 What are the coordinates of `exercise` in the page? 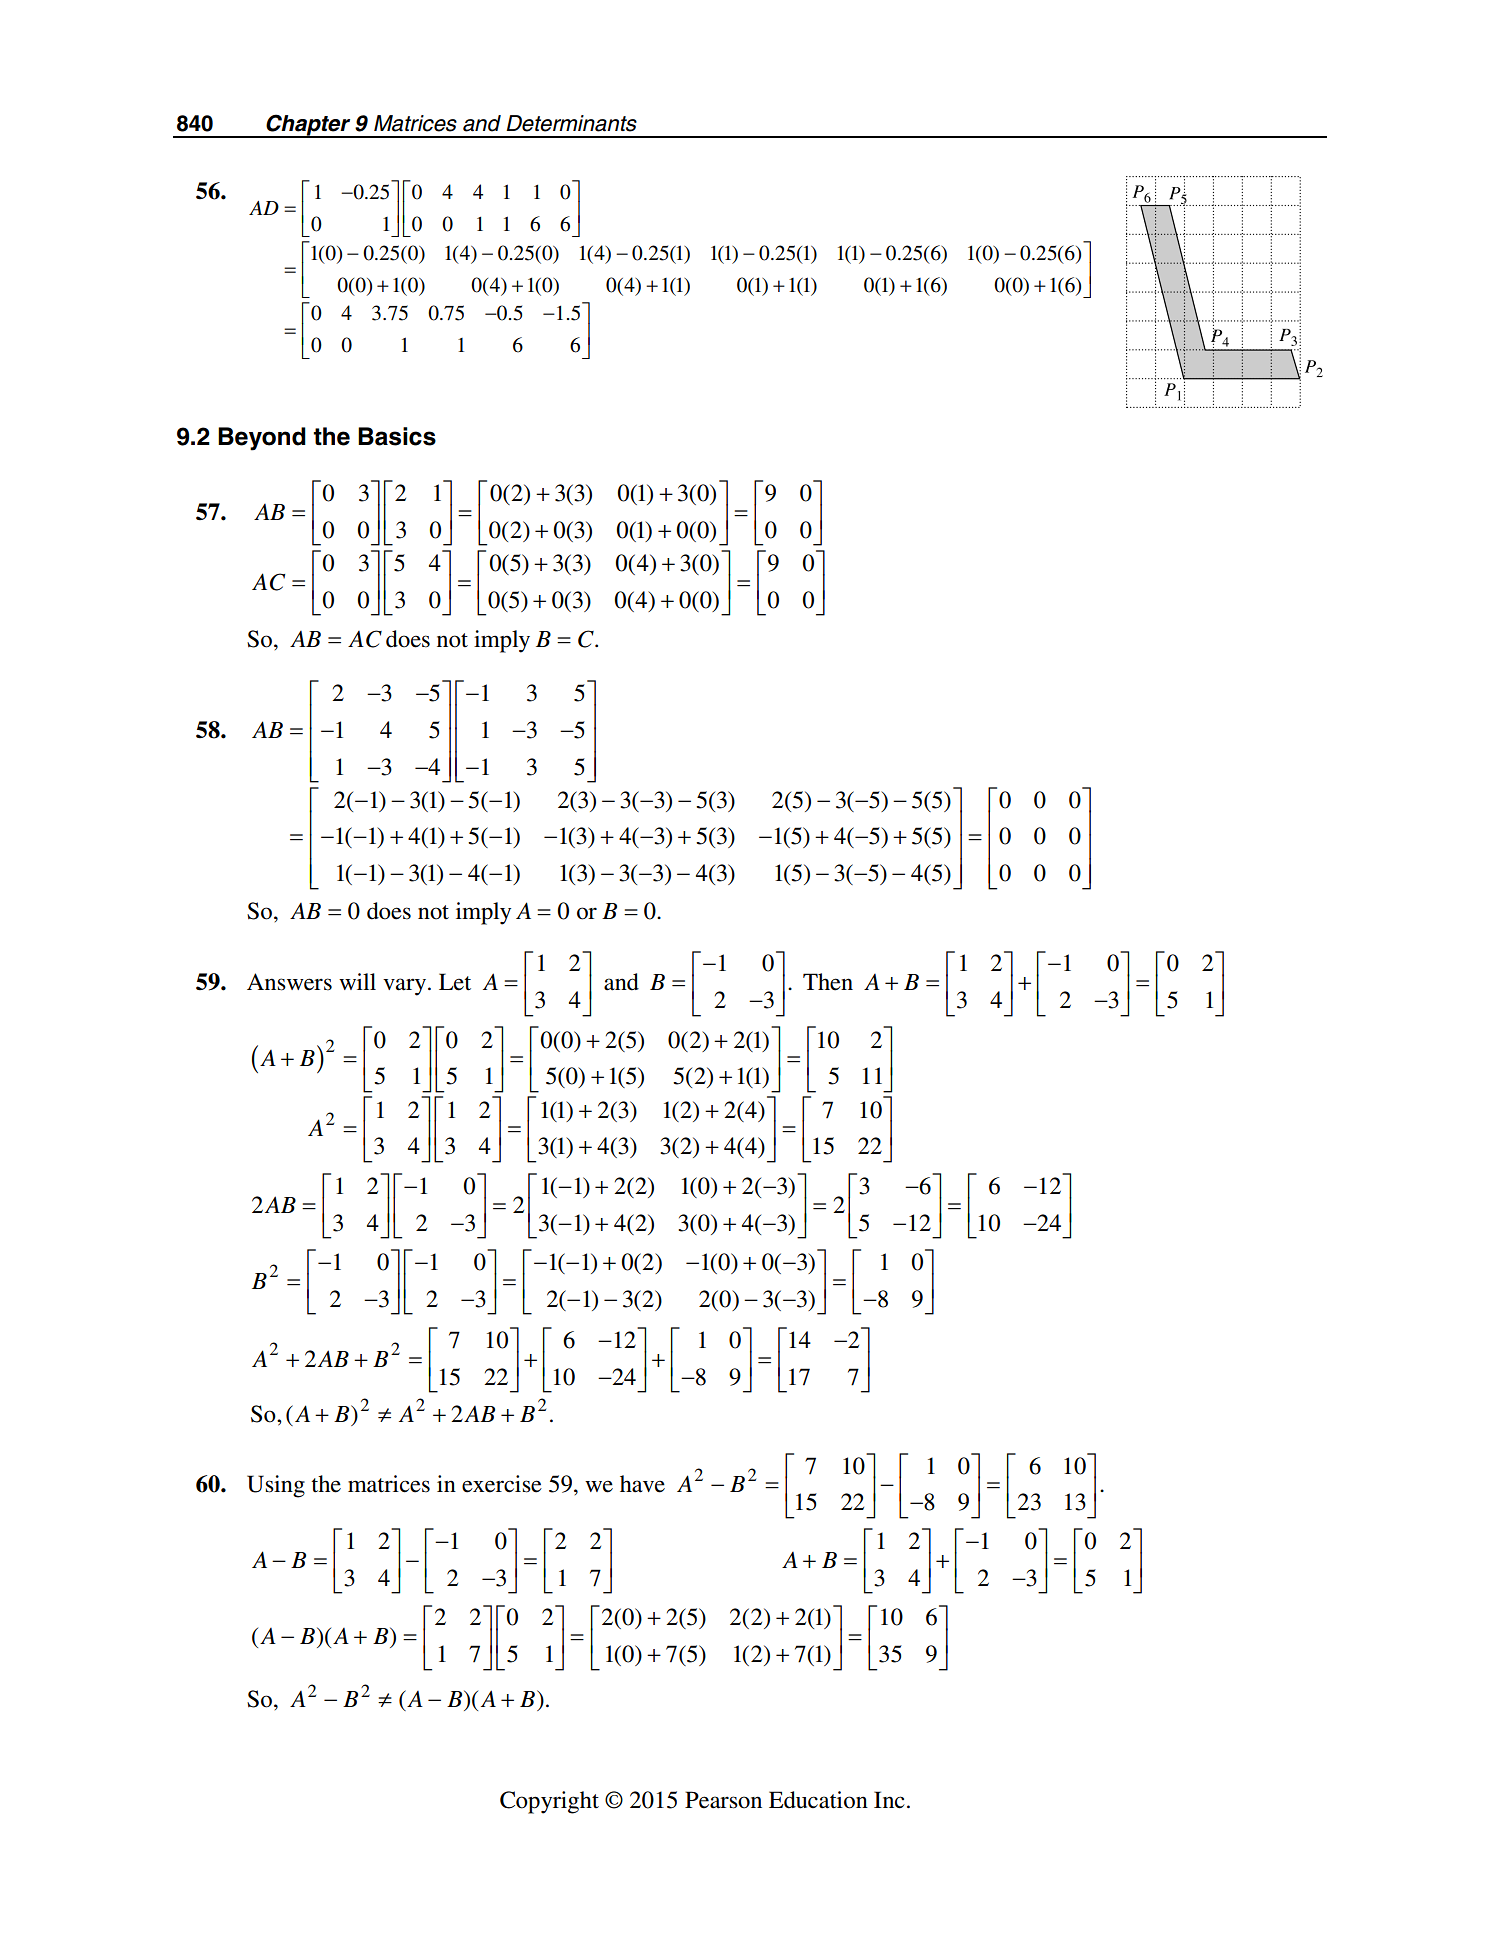 It's located at (502, 1484).
